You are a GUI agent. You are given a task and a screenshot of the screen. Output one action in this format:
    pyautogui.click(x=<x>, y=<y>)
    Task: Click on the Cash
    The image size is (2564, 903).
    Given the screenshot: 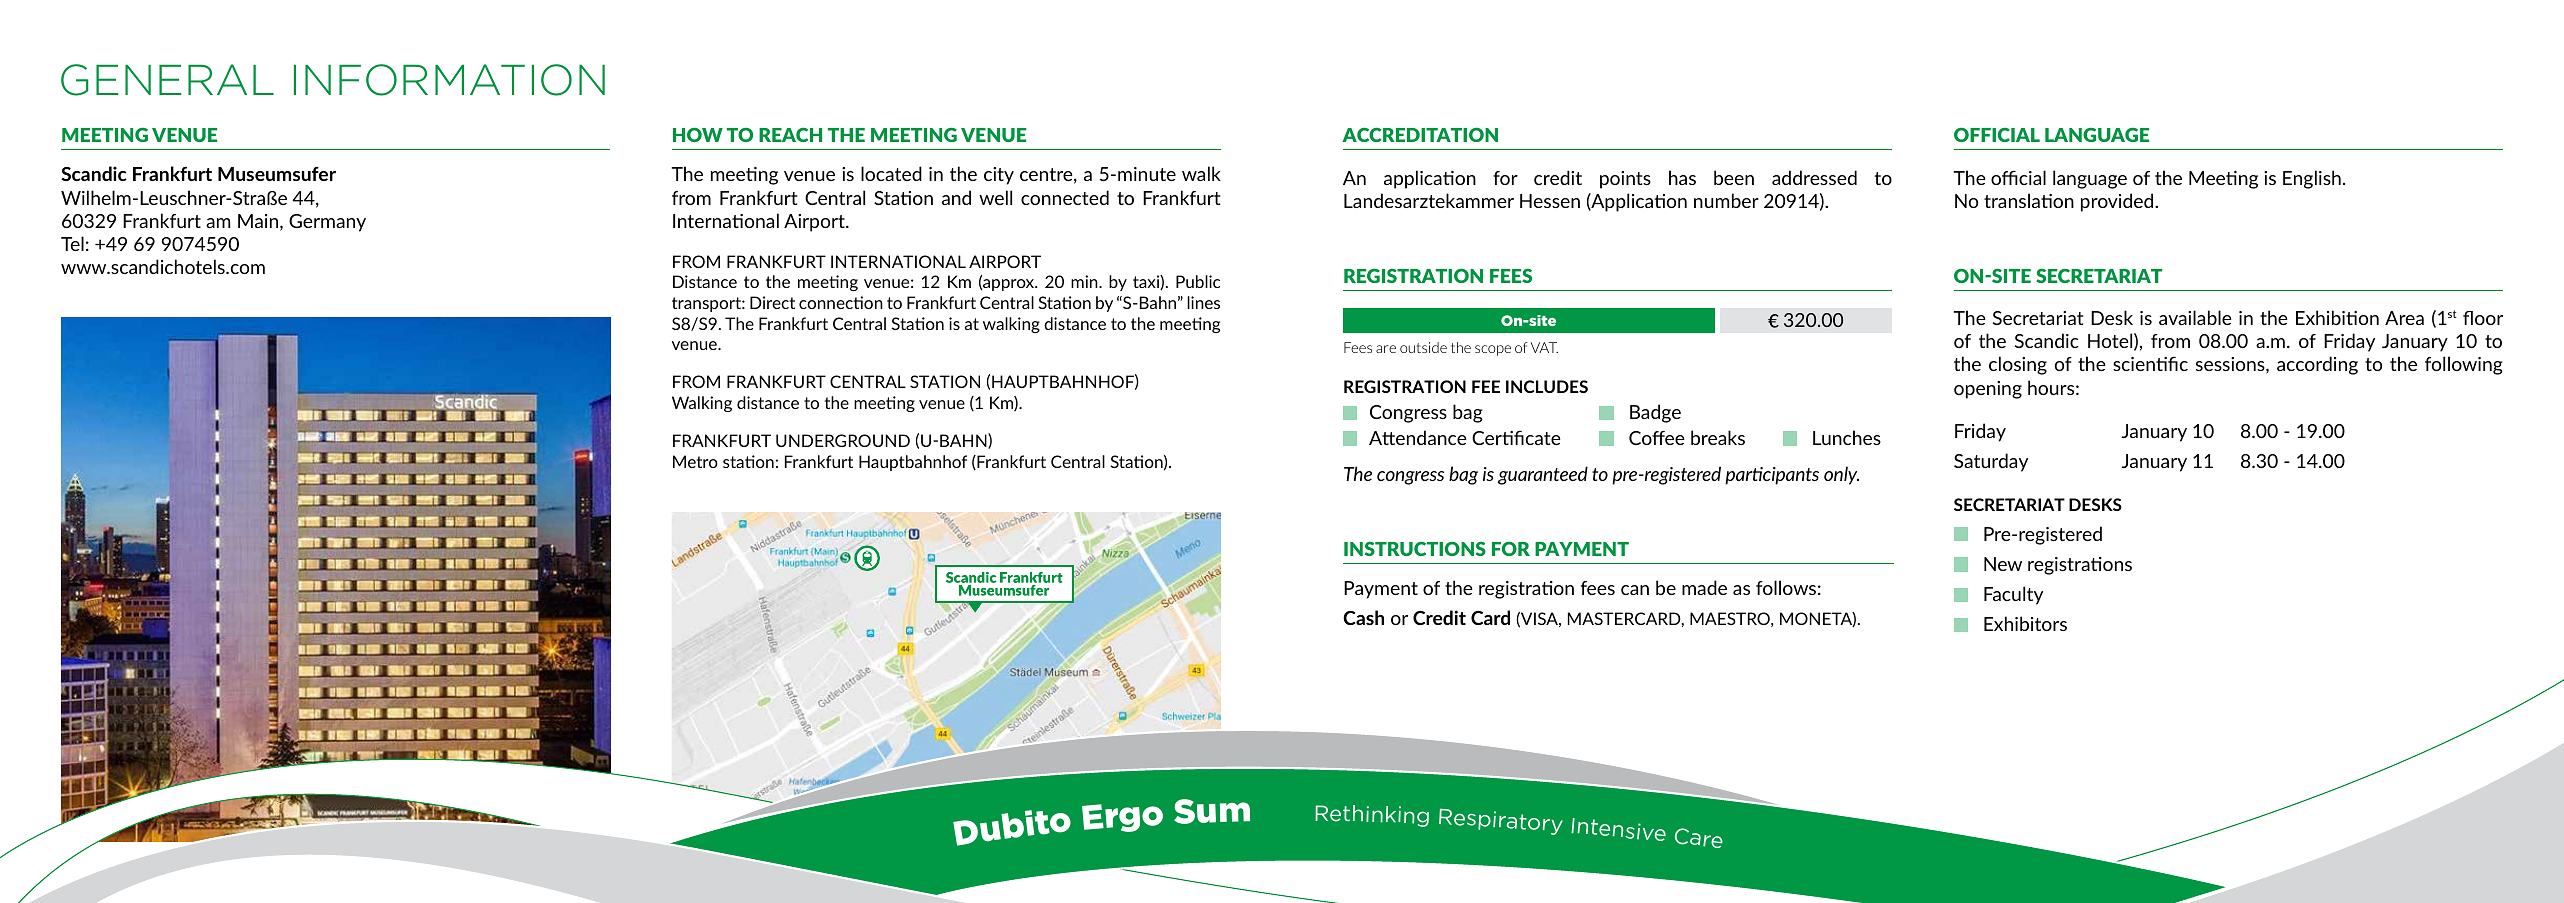 What is the action you would take?
    pyautogui.click(x=1363, y=617)
